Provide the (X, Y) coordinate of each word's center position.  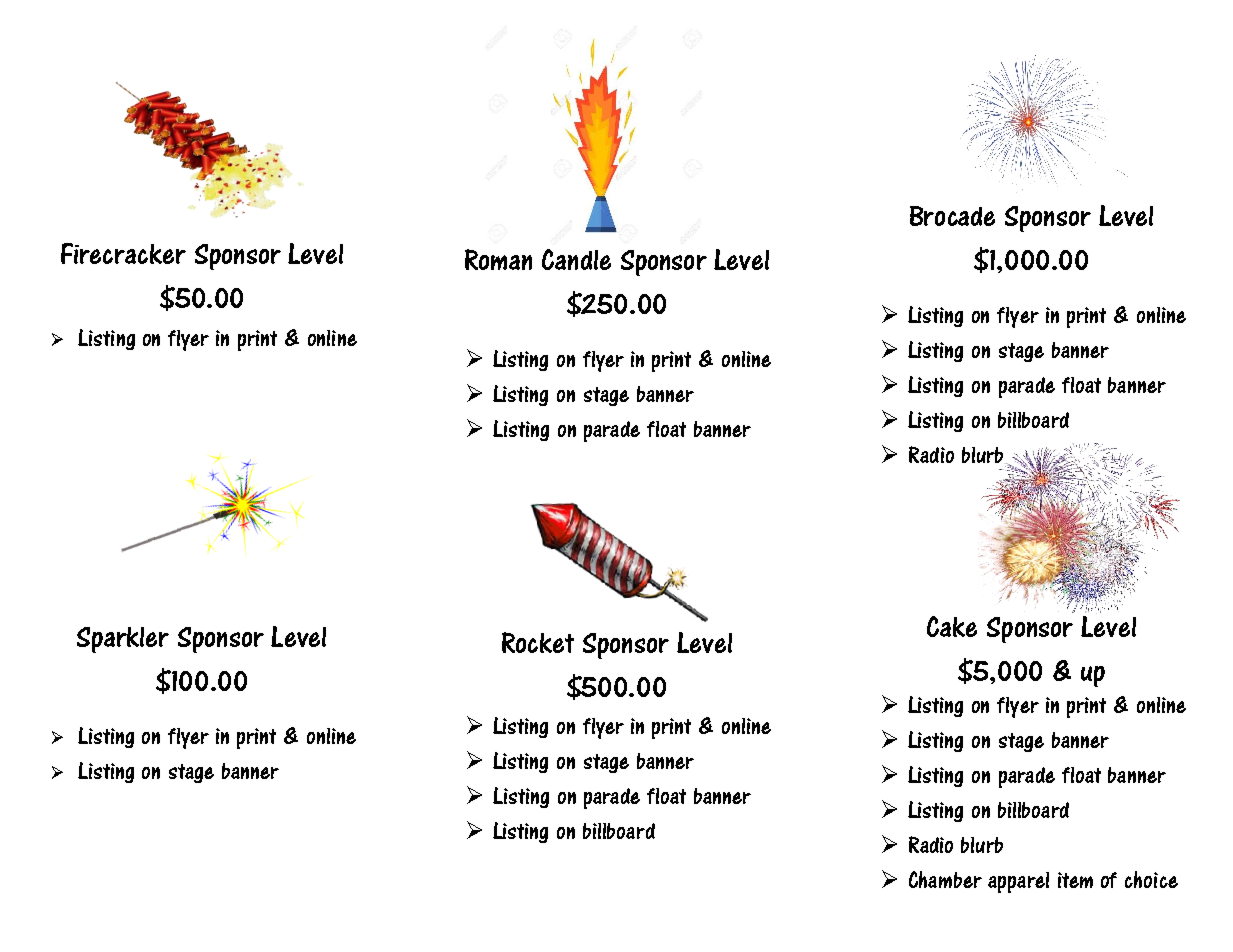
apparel (1018, 882)
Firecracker (123, 253)
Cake (952, 626)
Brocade (952, 216)
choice (1151, 879)
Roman (498, 259)
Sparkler (123, 640)
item (1075, 880)
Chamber (945, 879)
